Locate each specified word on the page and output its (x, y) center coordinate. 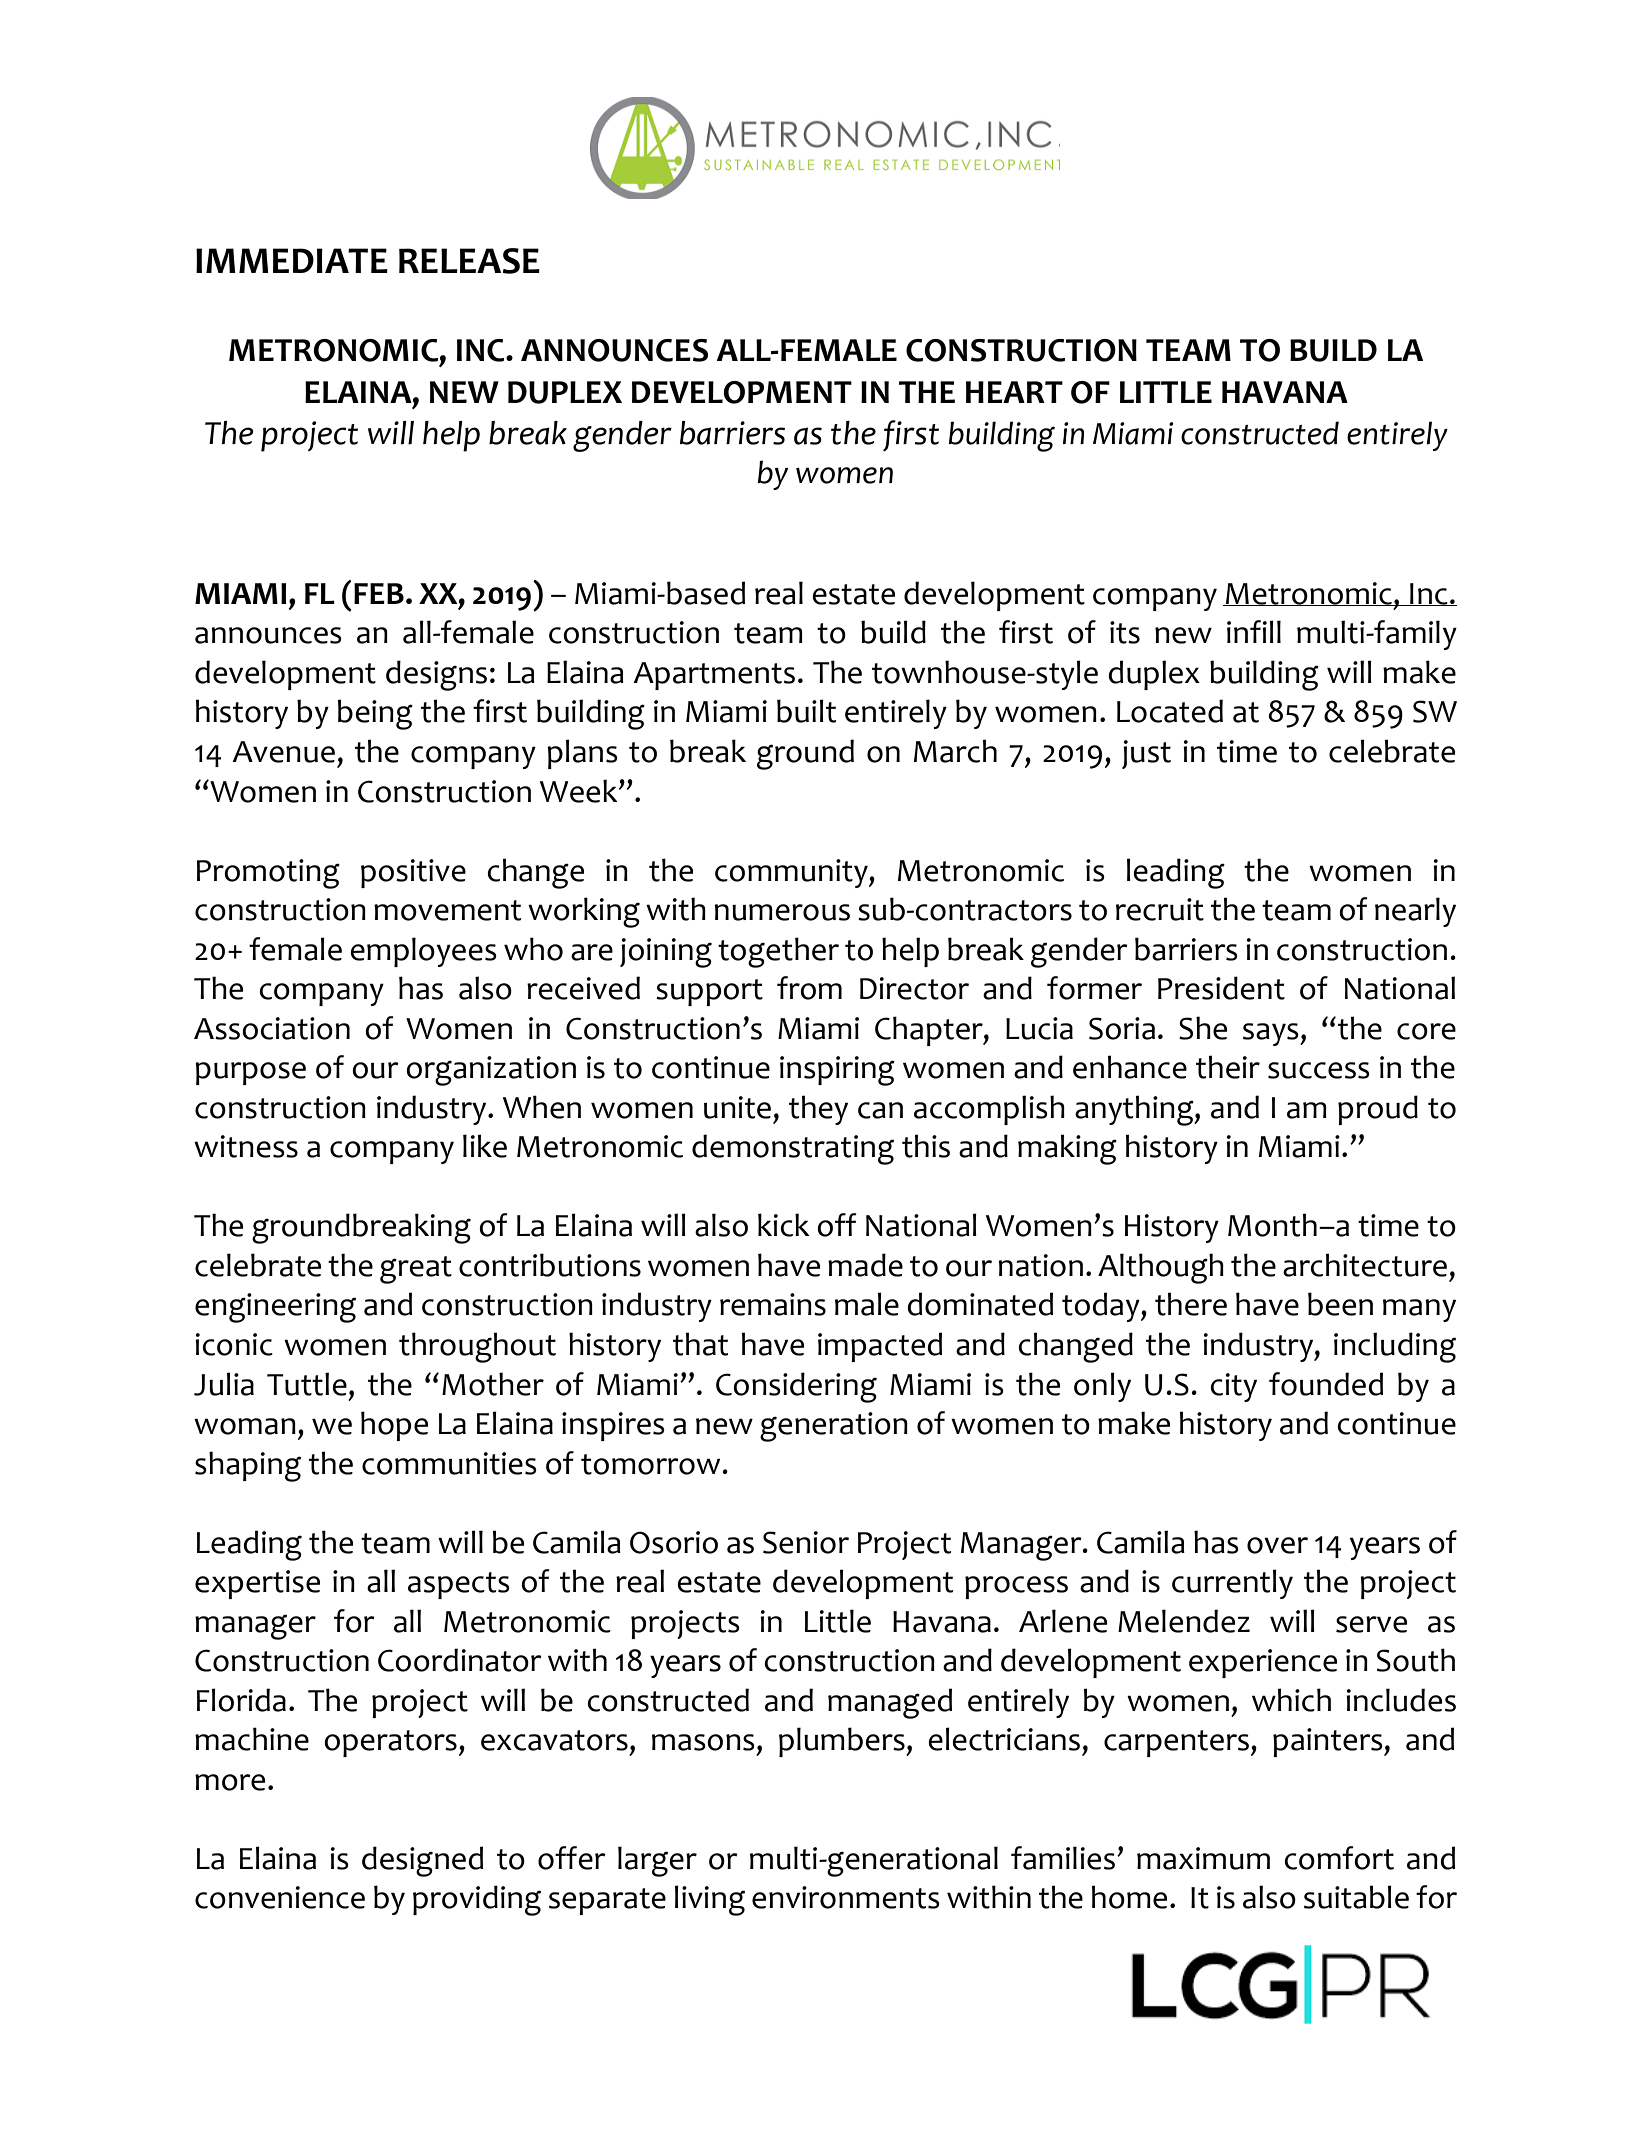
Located (1170, 711)
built (806, 711)
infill (1254, 631)
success (1319, 1070)
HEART (1014, 392)
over (1277, 1545)
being (375, 714)
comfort (1339, 1858)
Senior (806, 1542)
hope (394, 1426)
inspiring (837, 1071)
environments (846, 1897)
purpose (250, 1073)
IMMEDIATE (292, 260)
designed (422, 1861)
